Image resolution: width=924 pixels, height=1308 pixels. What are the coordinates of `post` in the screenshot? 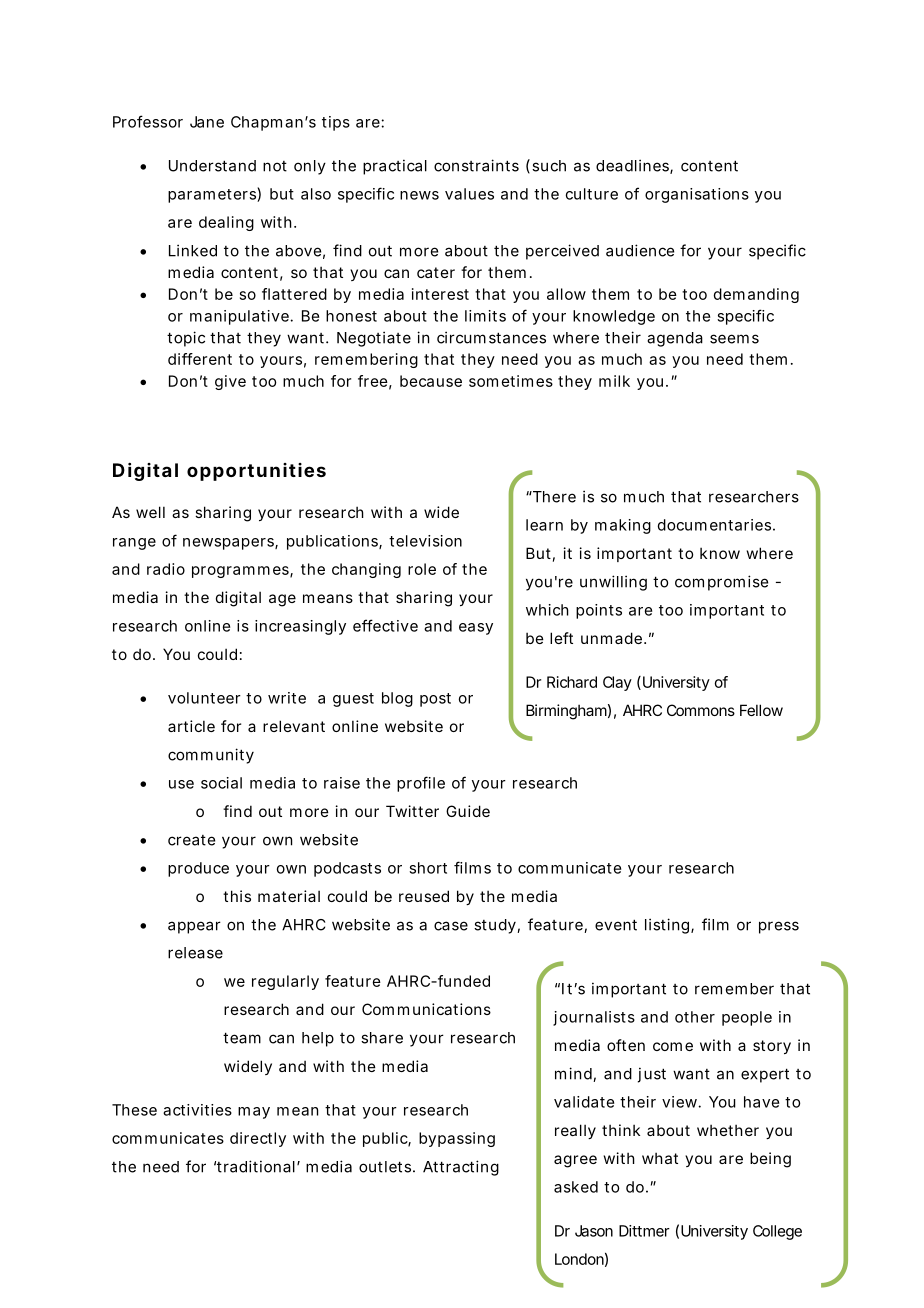 It's located at (435, 700).
